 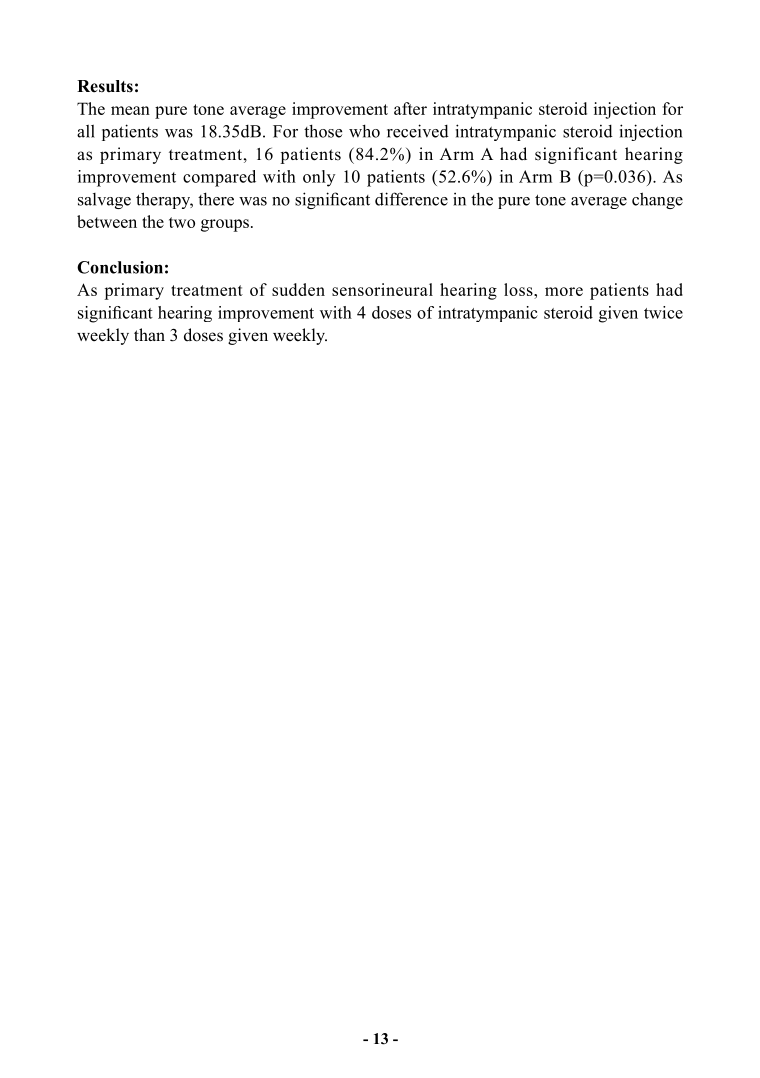 I want to click on two, so click(x=182, y=222).
